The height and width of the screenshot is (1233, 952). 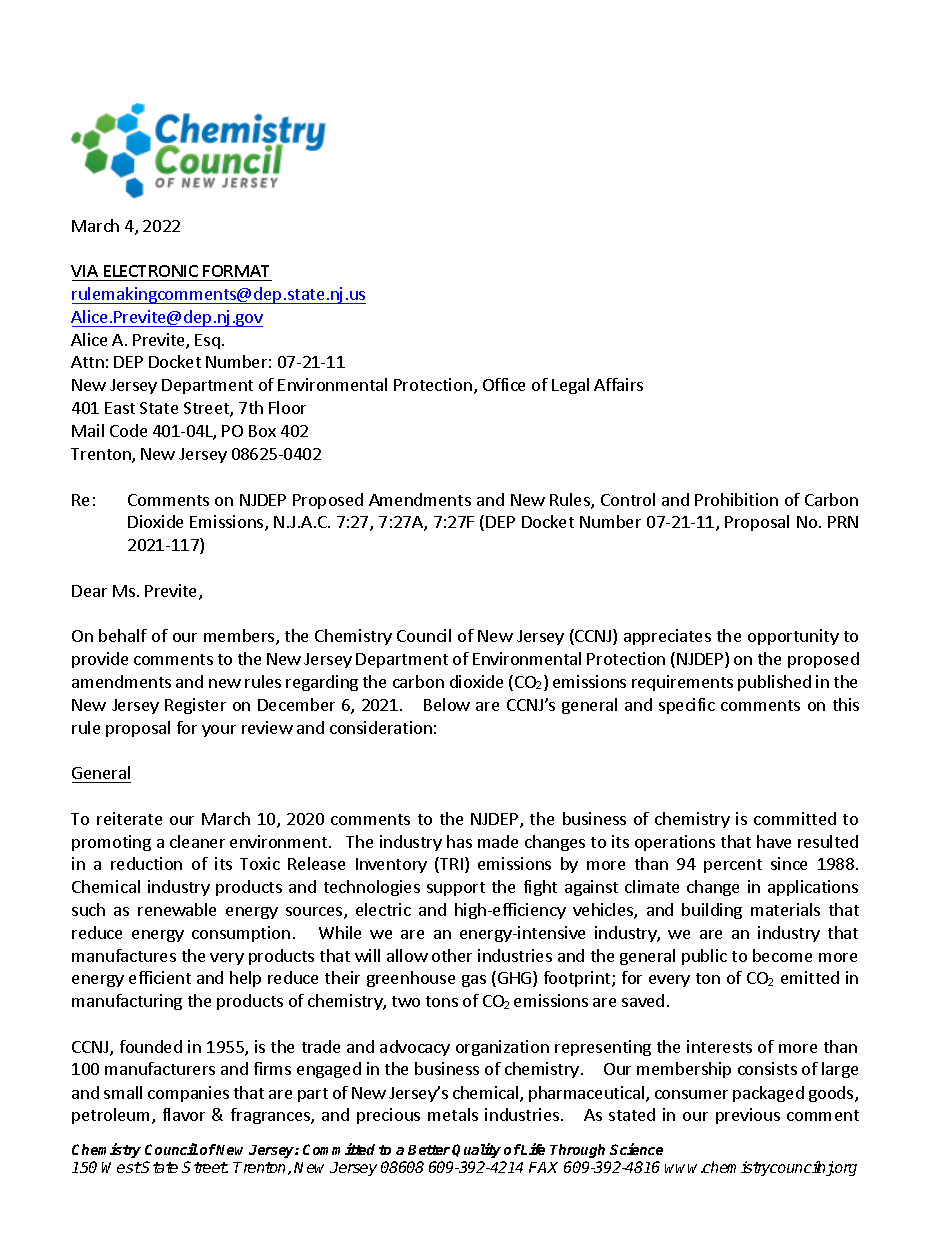 I want to click on Code, so click(x=128, y=430).
